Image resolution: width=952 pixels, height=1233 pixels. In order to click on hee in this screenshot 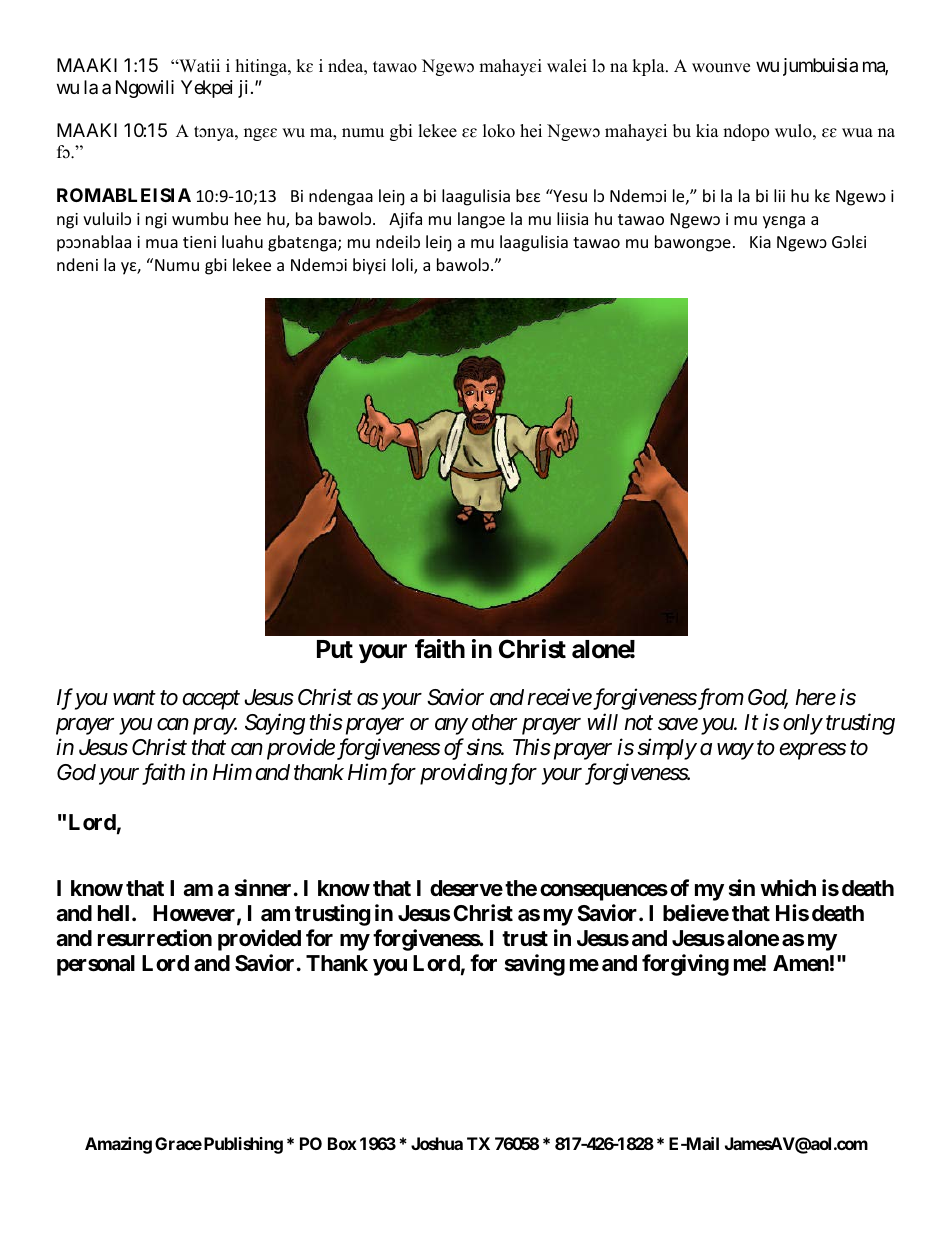, I will do `click(248, 218)`.
